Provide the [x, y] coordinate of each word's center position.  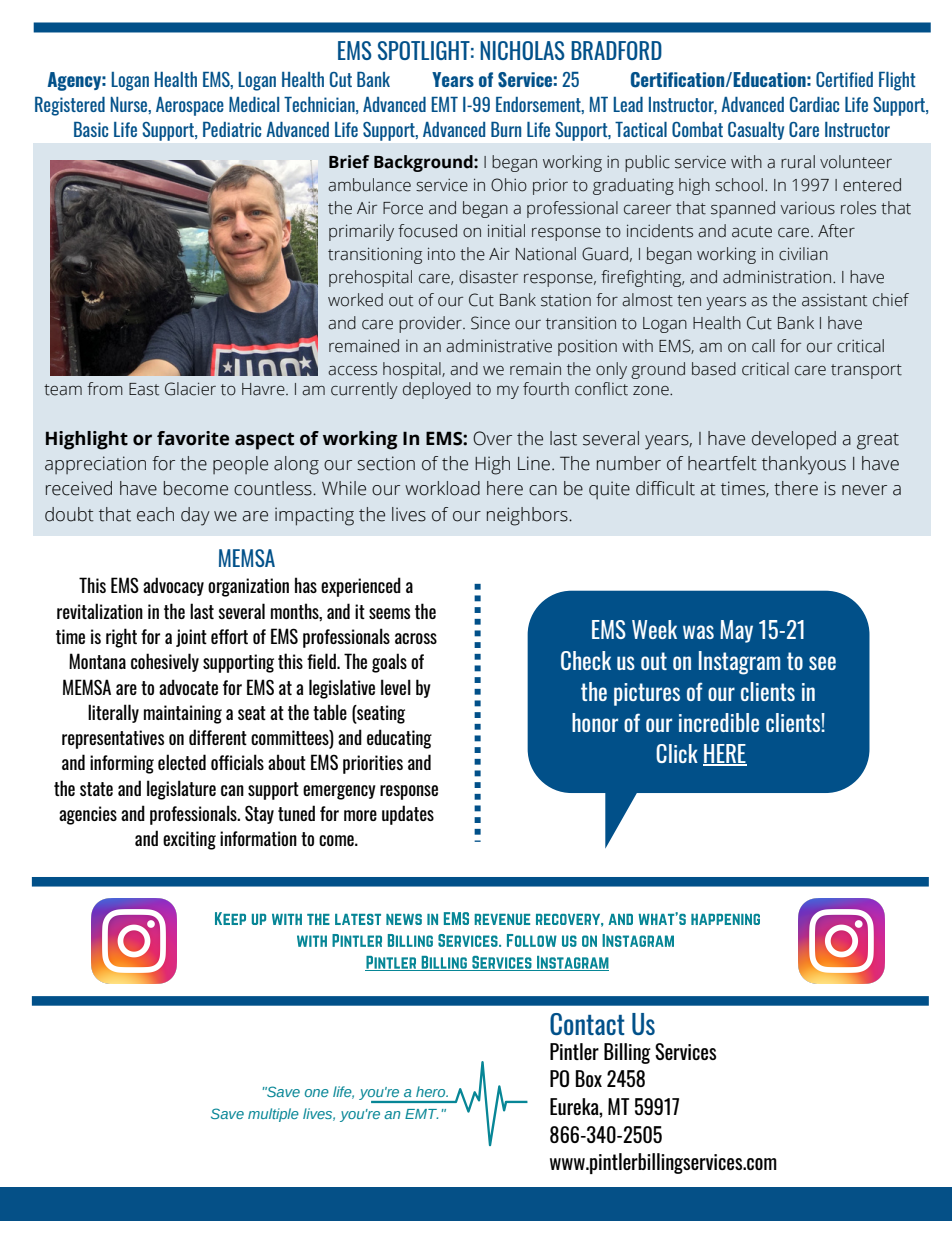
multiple [273, 1115]
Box [589, 1078]
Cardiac [814, 104]
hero [432, 1091]
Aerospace [190, 106]
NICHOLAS [522, 50]
